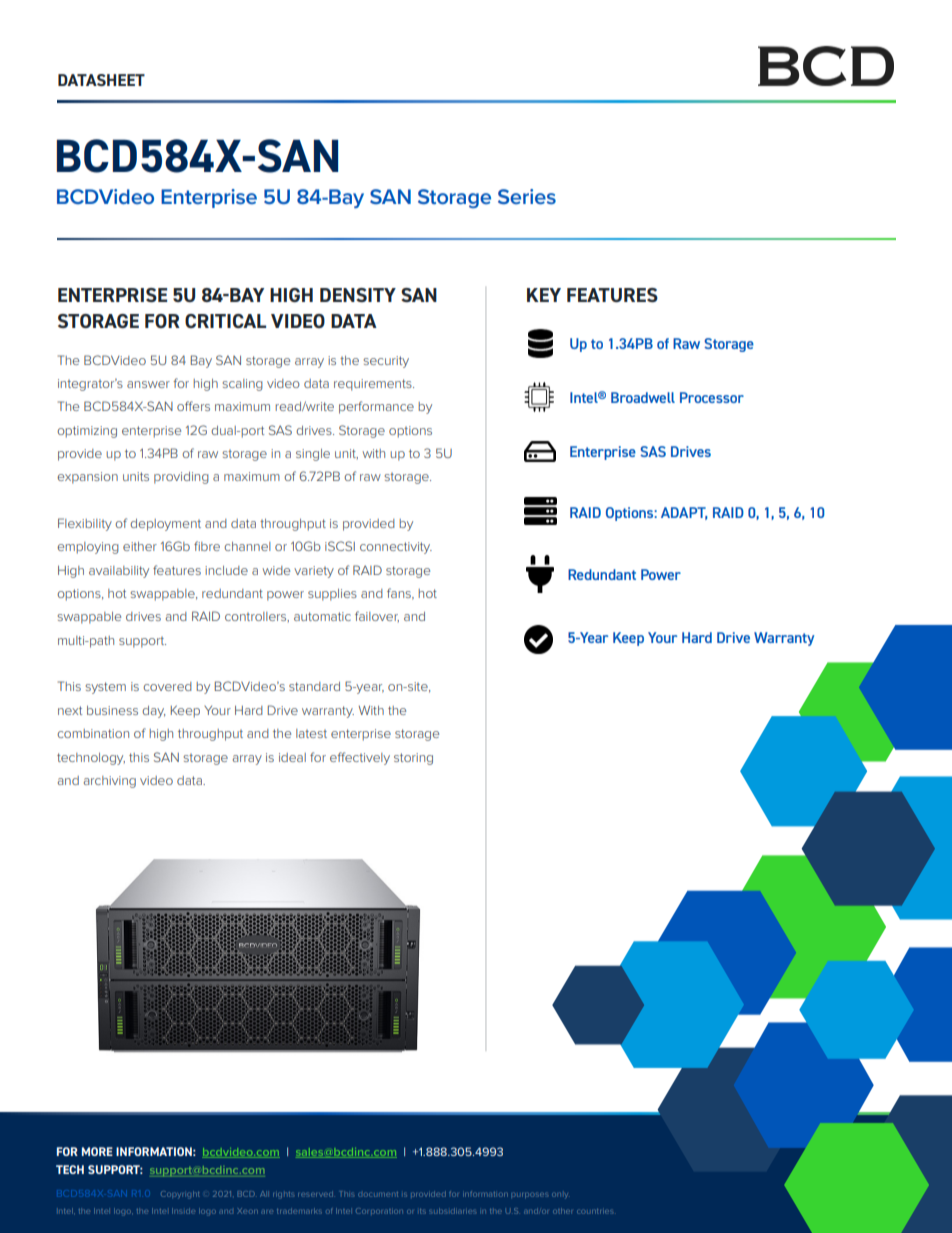 Image resolution: width=952 pixels, height=1233 pixels. I want to click on day, so click(153, 712).
